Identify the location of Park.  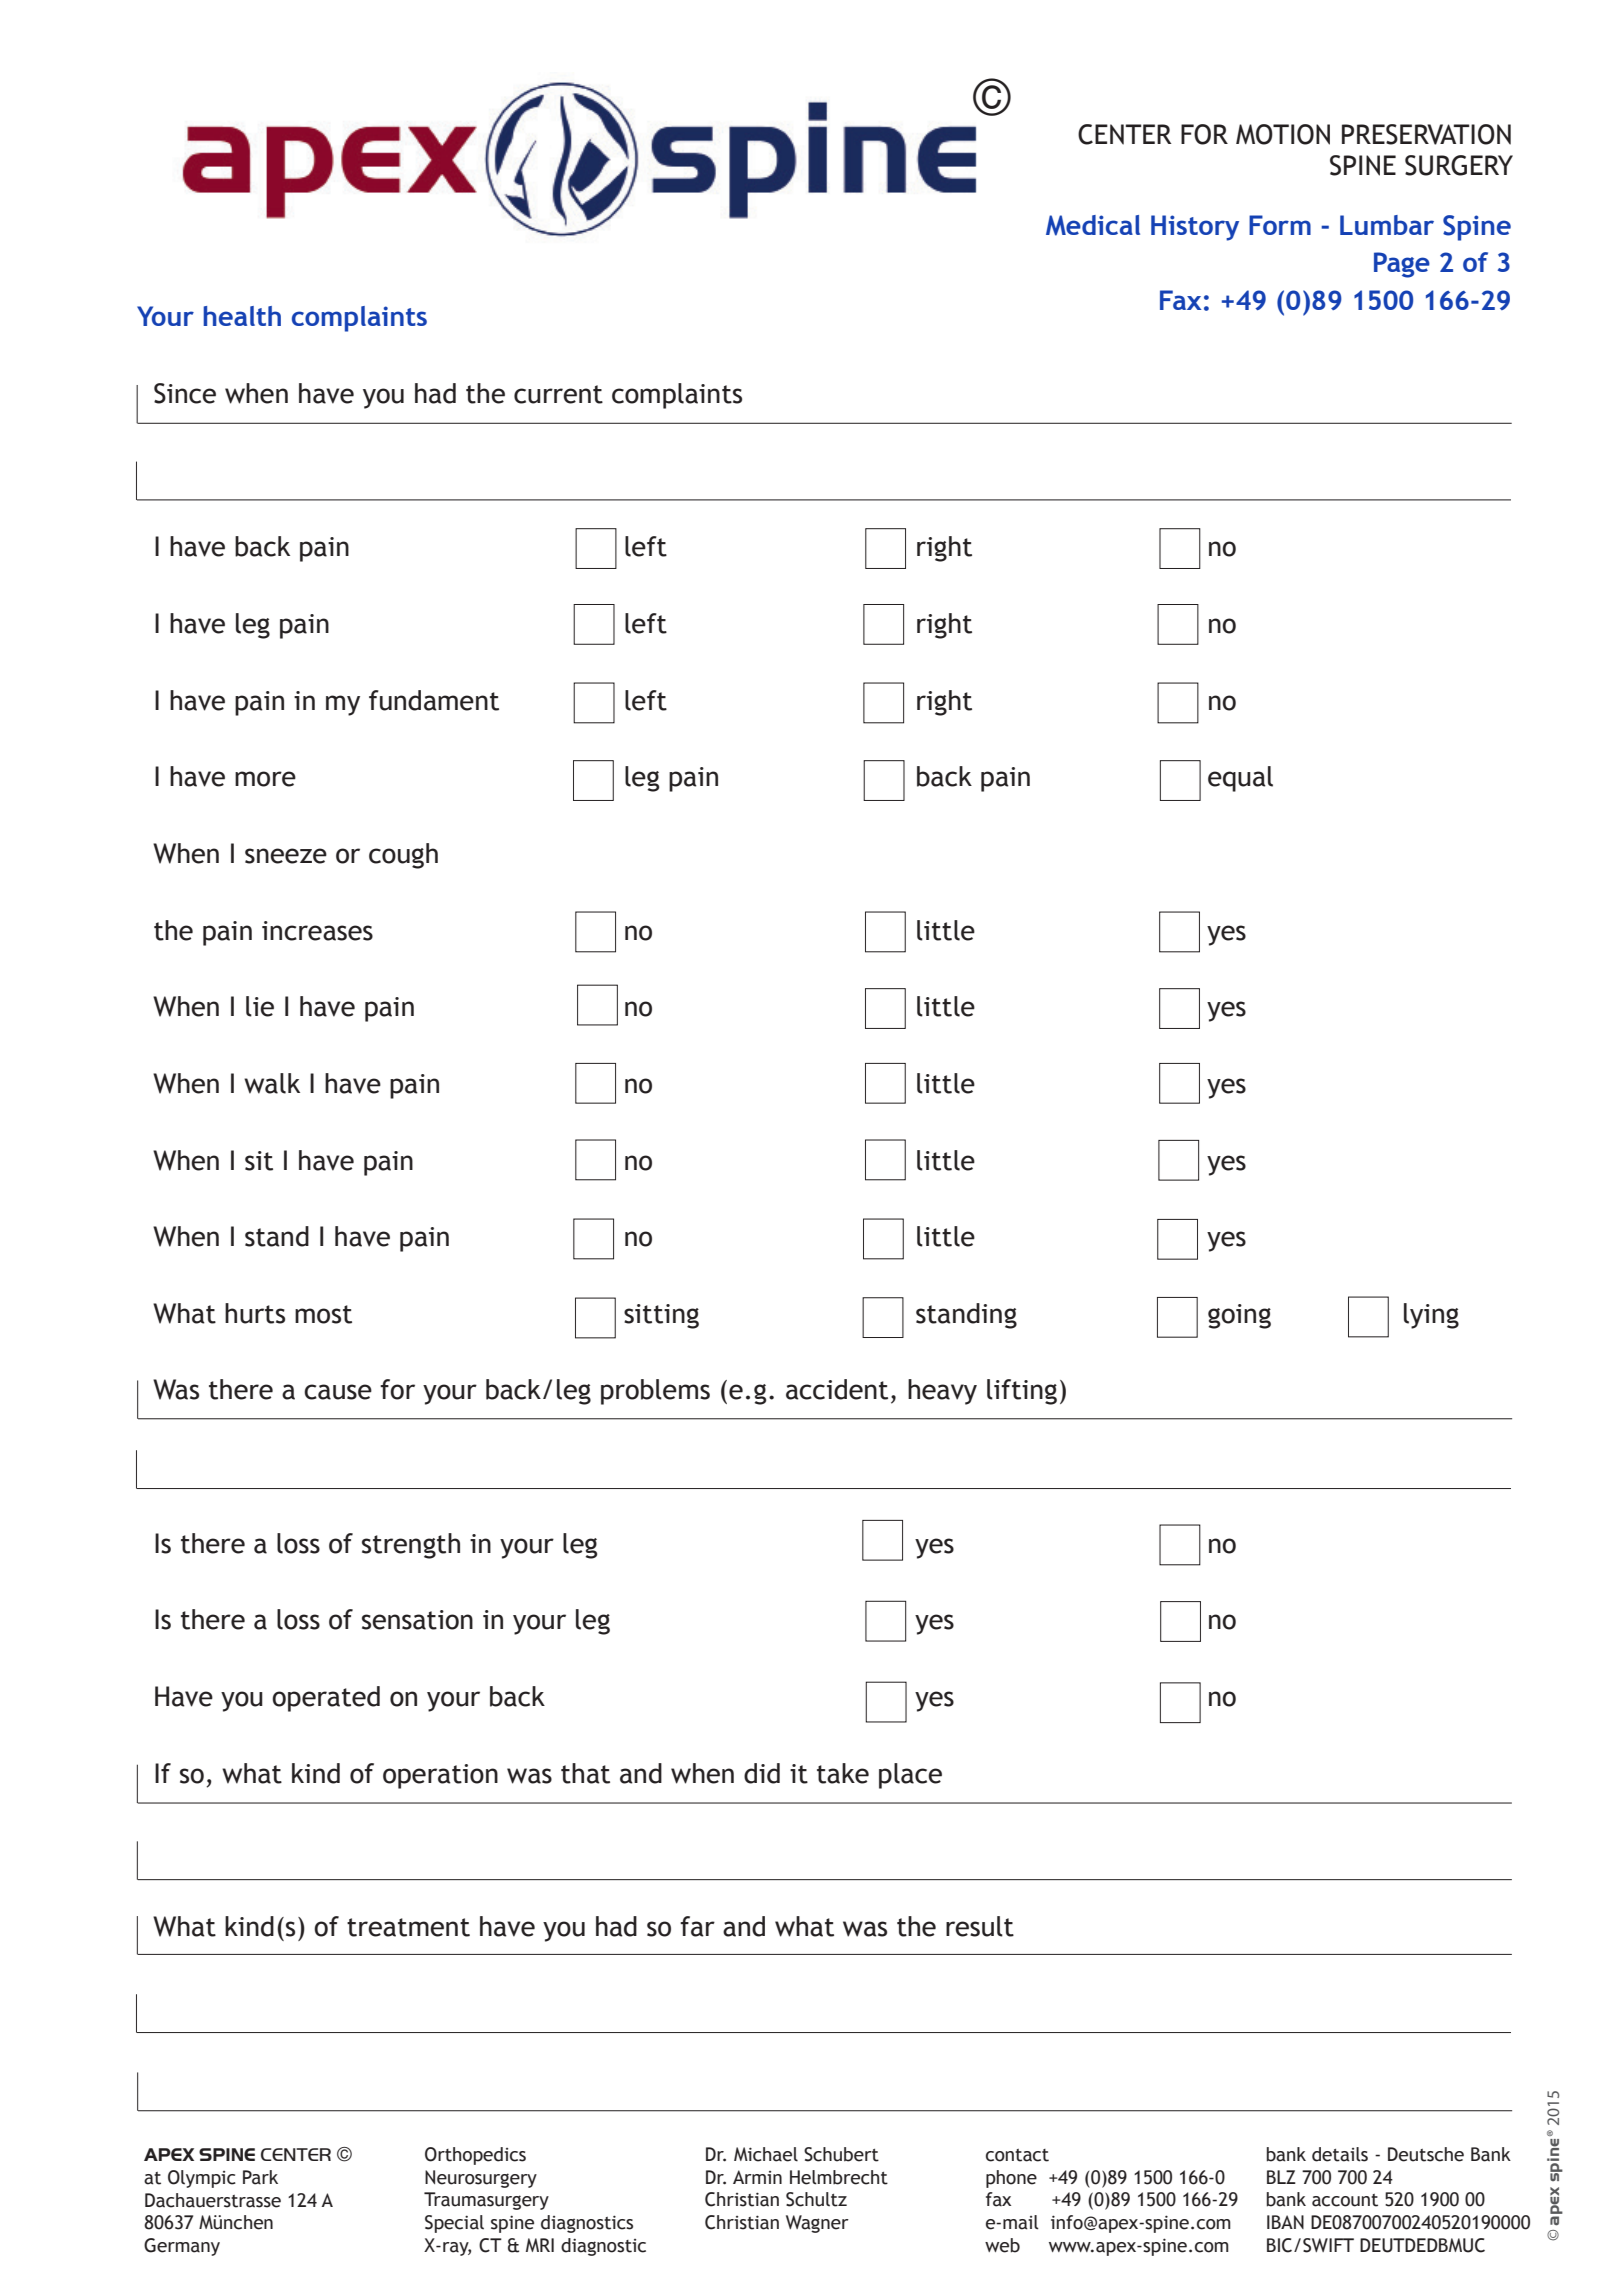
(260, 2177).
